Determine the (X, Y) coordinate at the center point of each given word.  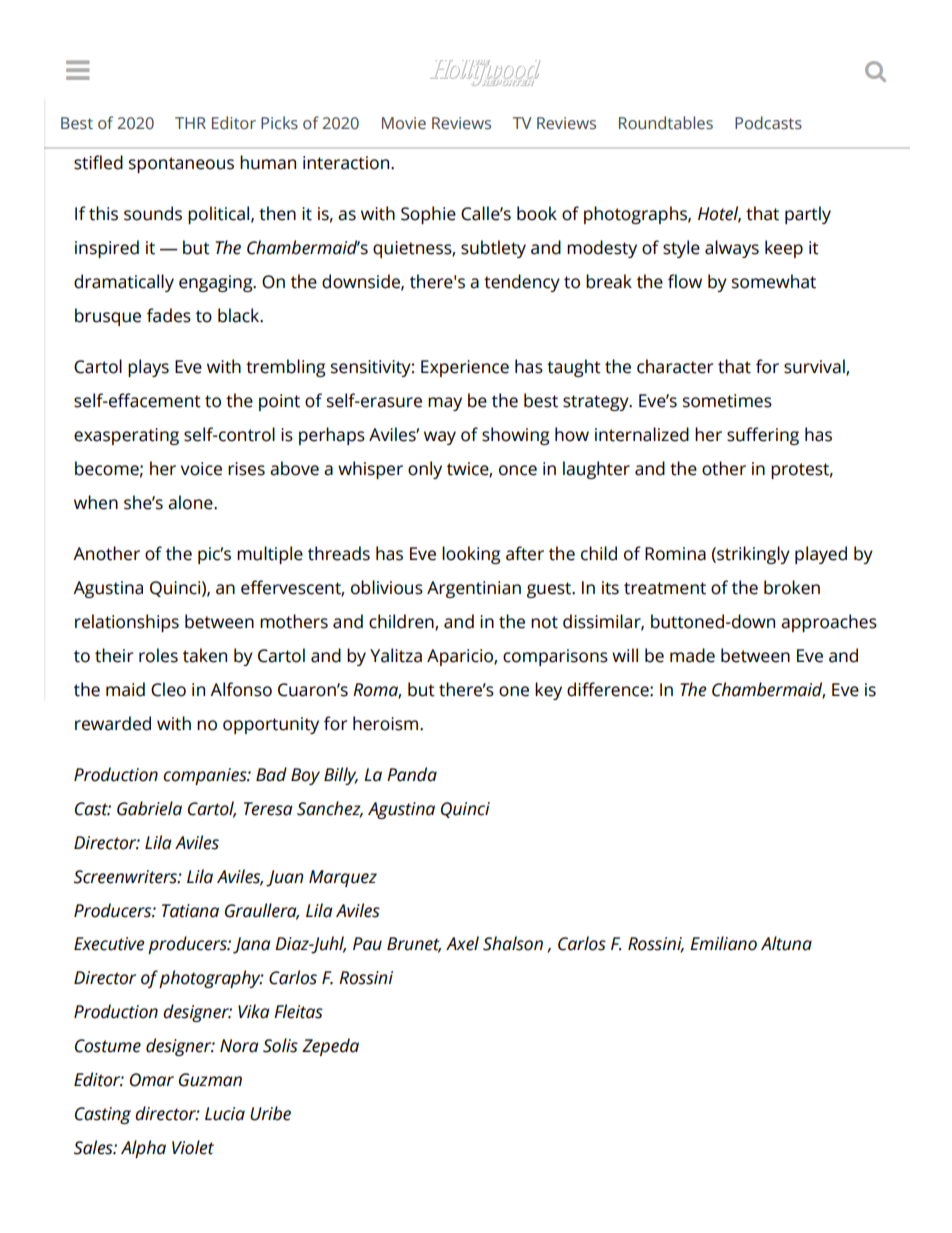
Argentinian (474, 589)
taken (205, 655)
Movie (404, 123)
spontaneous (181, 165)
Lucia (225, 1114)
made (692, 655)
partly (808, 215)
